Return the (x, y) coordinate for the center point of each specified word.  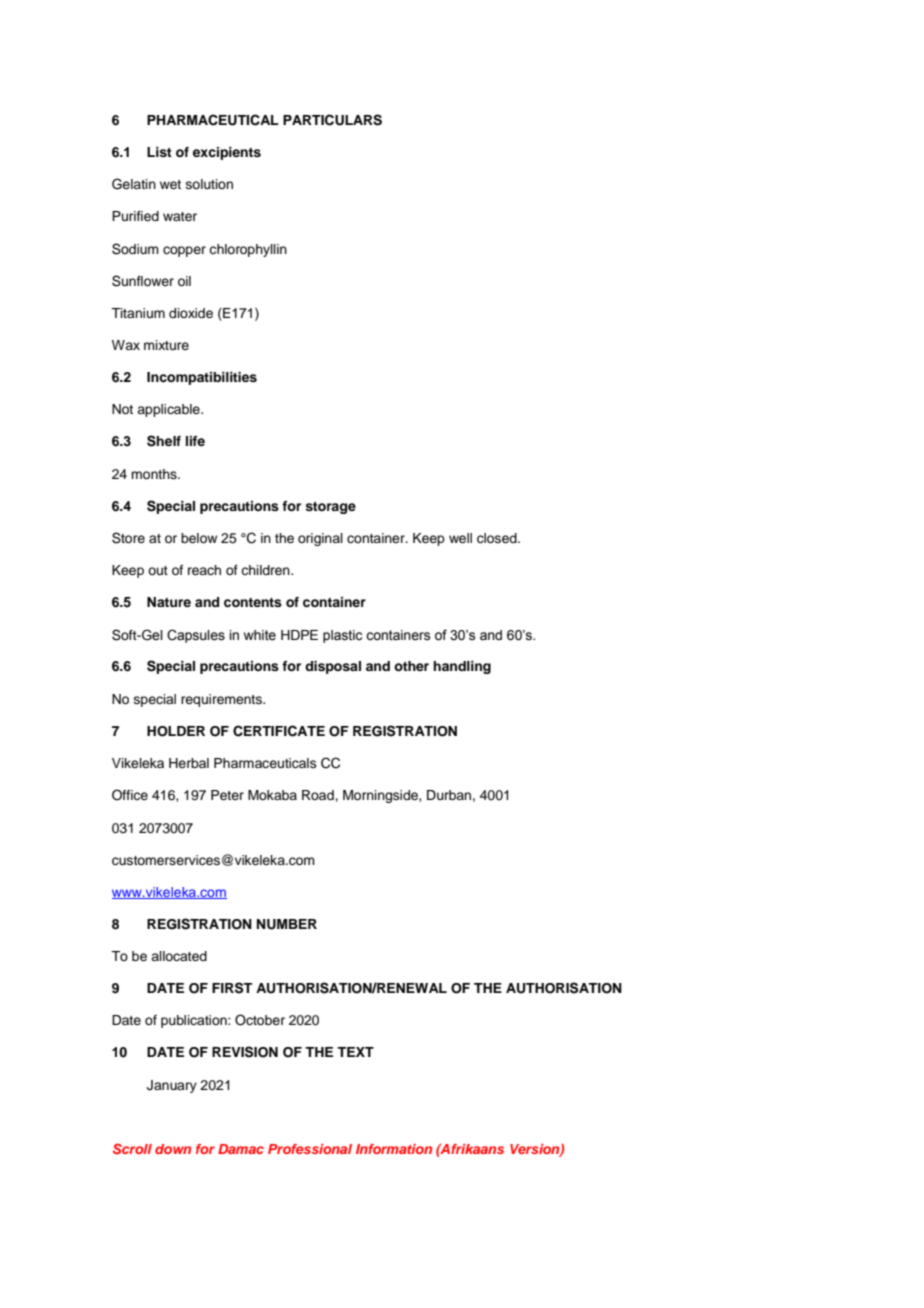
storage (330, 508)
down (173, 1149)
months (155, 474)
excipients (227, 153)
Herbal (189, 763)
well (460, 538)
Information (394, 1149)
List (159, 152)
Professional (310, 1149)
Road (319, 795)
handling (462, 667)
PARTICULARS (332, 120)
